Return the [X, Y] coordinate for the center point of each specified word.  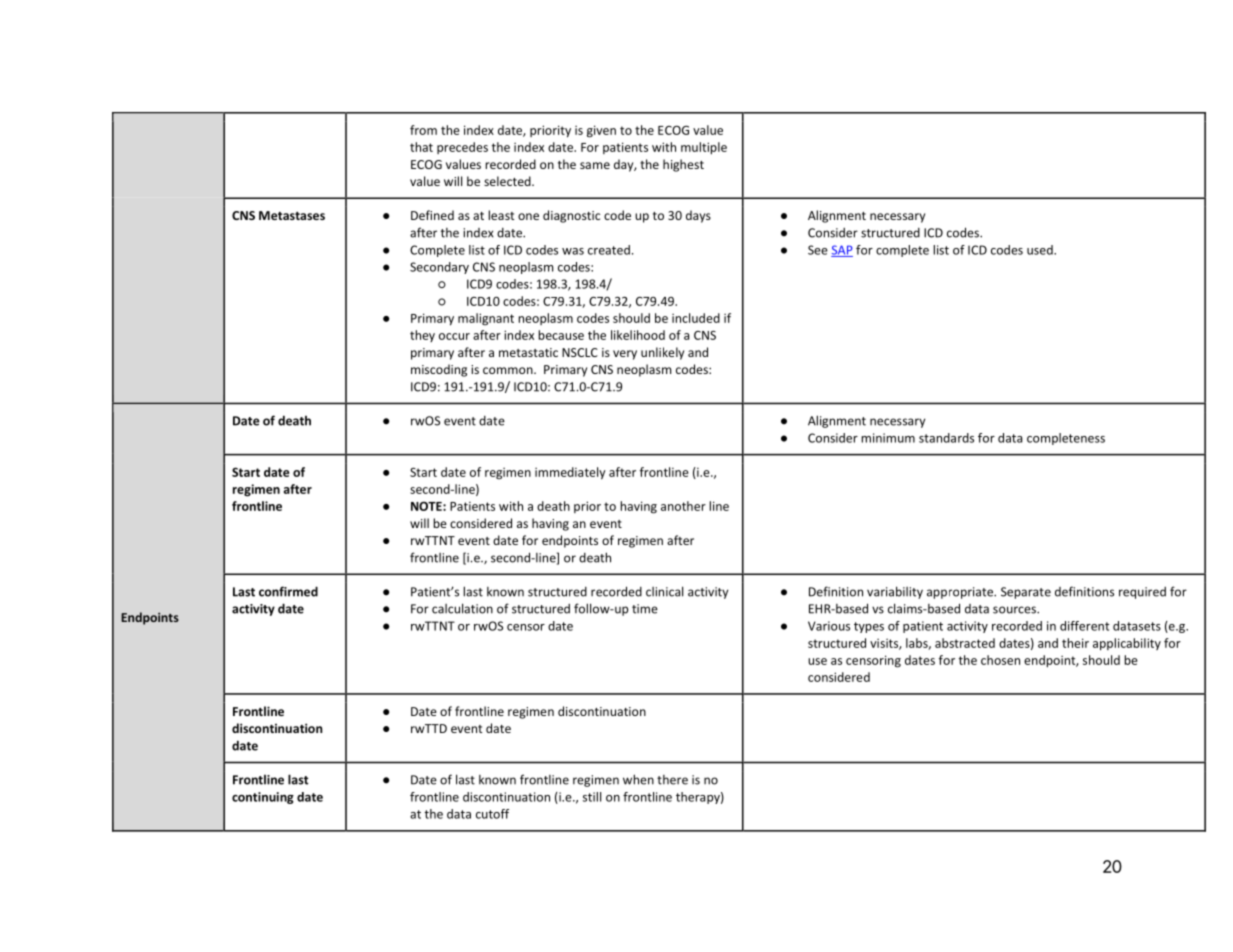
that [421, 147]
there [672, 780]
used [1041, 250]
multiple [704, 148]
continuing [263, 798]
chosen [1000, 660]
